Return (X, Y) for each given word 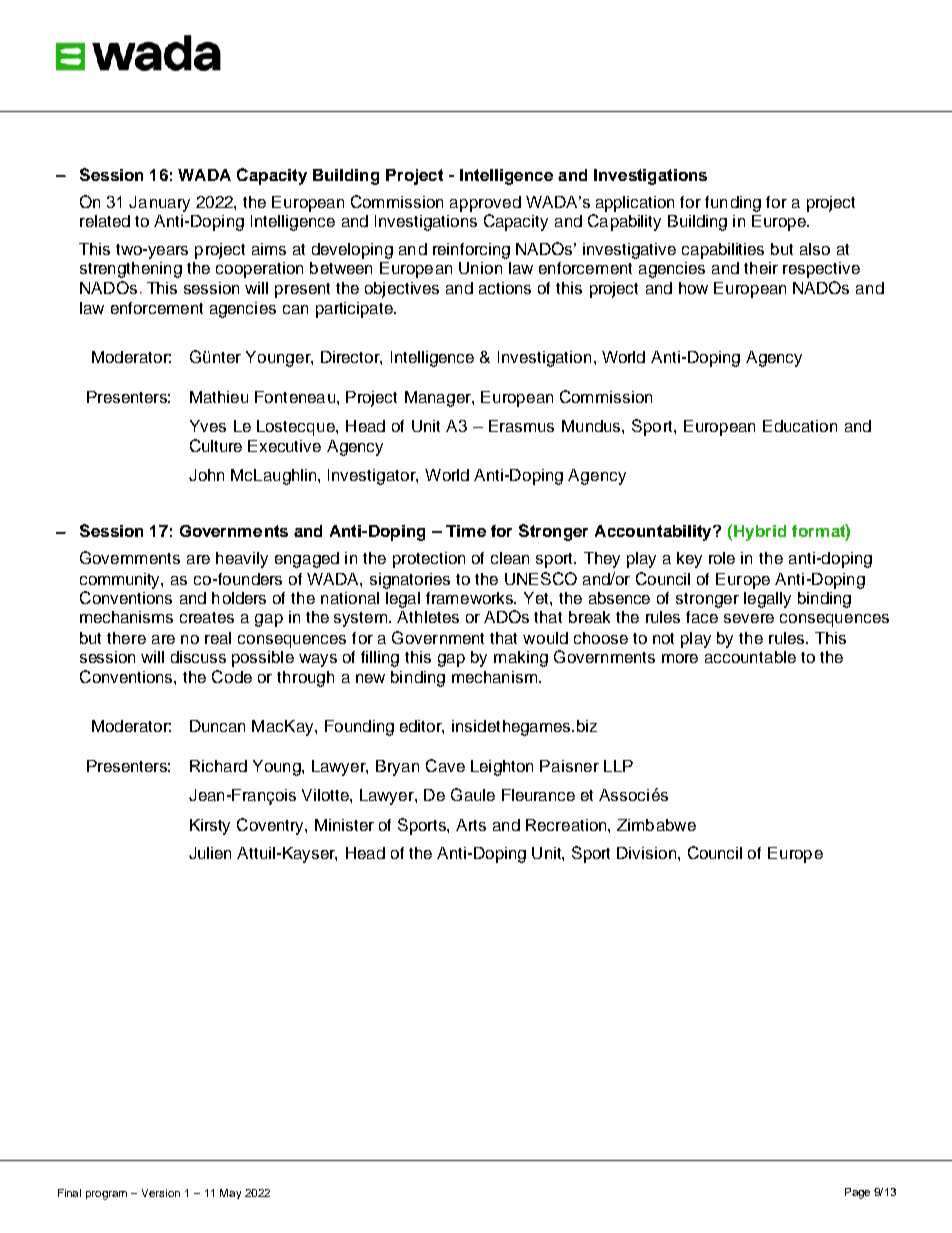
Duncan (217, 726)
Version (161, 1193)
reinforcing (471, 251)
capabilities (723, 251)
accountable (750, 657)
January (159, 204)
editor (422, 727)
